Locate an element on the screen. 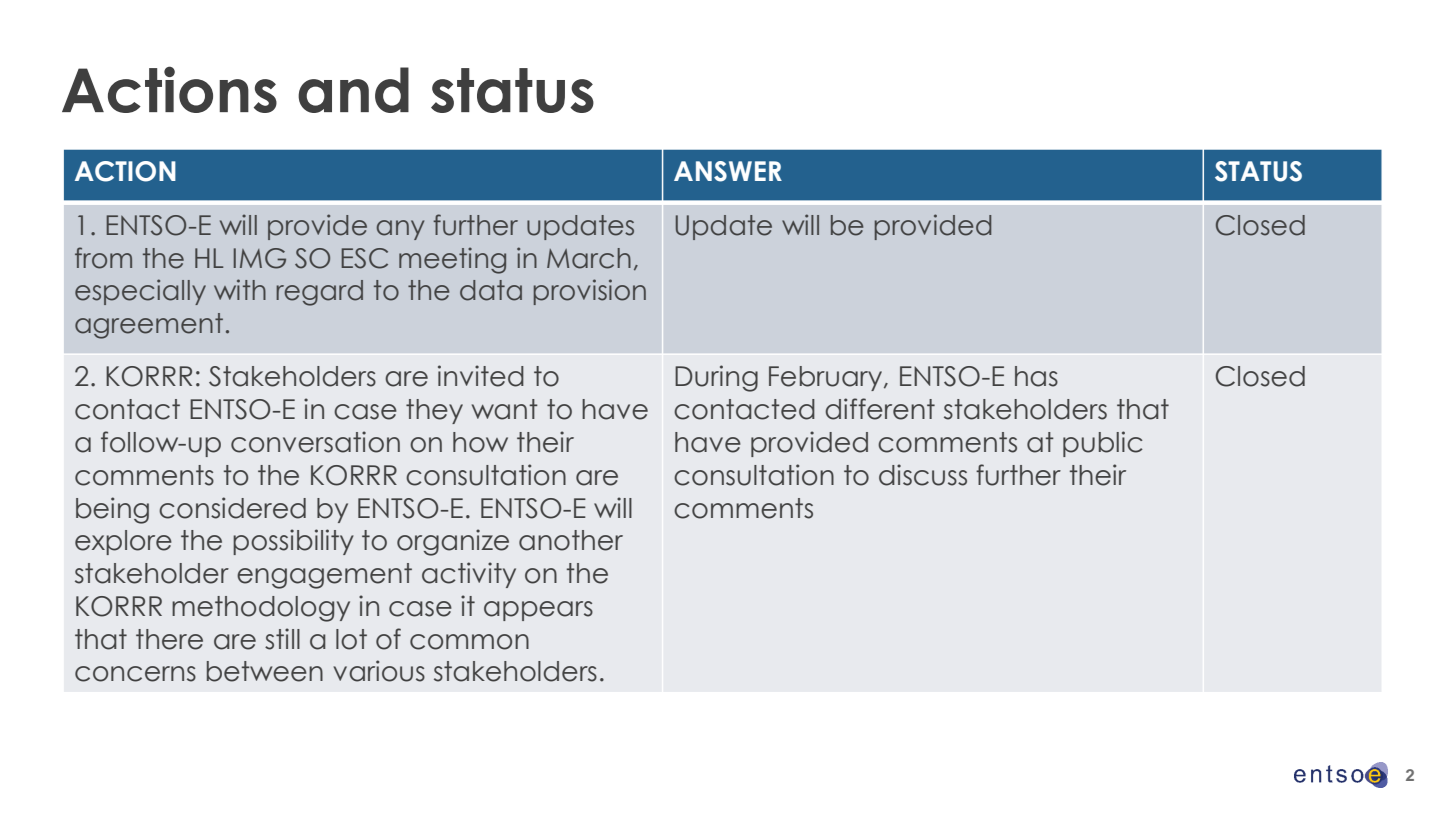 The width and height of the screenshot is (1456, 819). March is located at coordinates (589, 258).
